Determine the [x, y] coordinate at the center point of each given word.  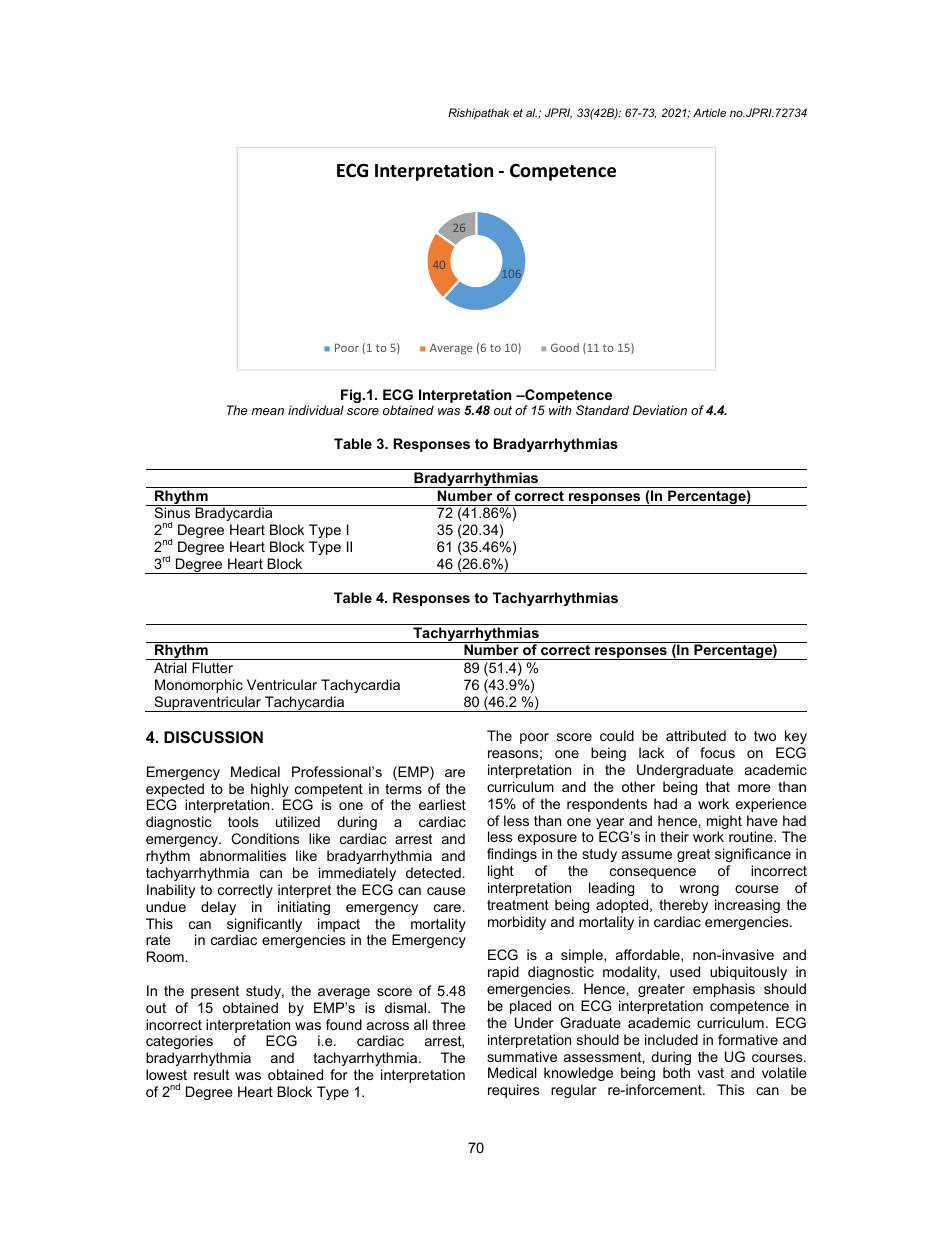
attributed [696, 735]
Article [709, 112]
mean [267, 411]
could [617, 735]
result [211, 1074]
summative [522, 1056]
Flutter [212, 667]
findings [512, 855]
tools [243, 821]
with [560, 410]
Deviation [660, 410]
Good [565, 347]
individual [316, 410]
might [724, 823]
